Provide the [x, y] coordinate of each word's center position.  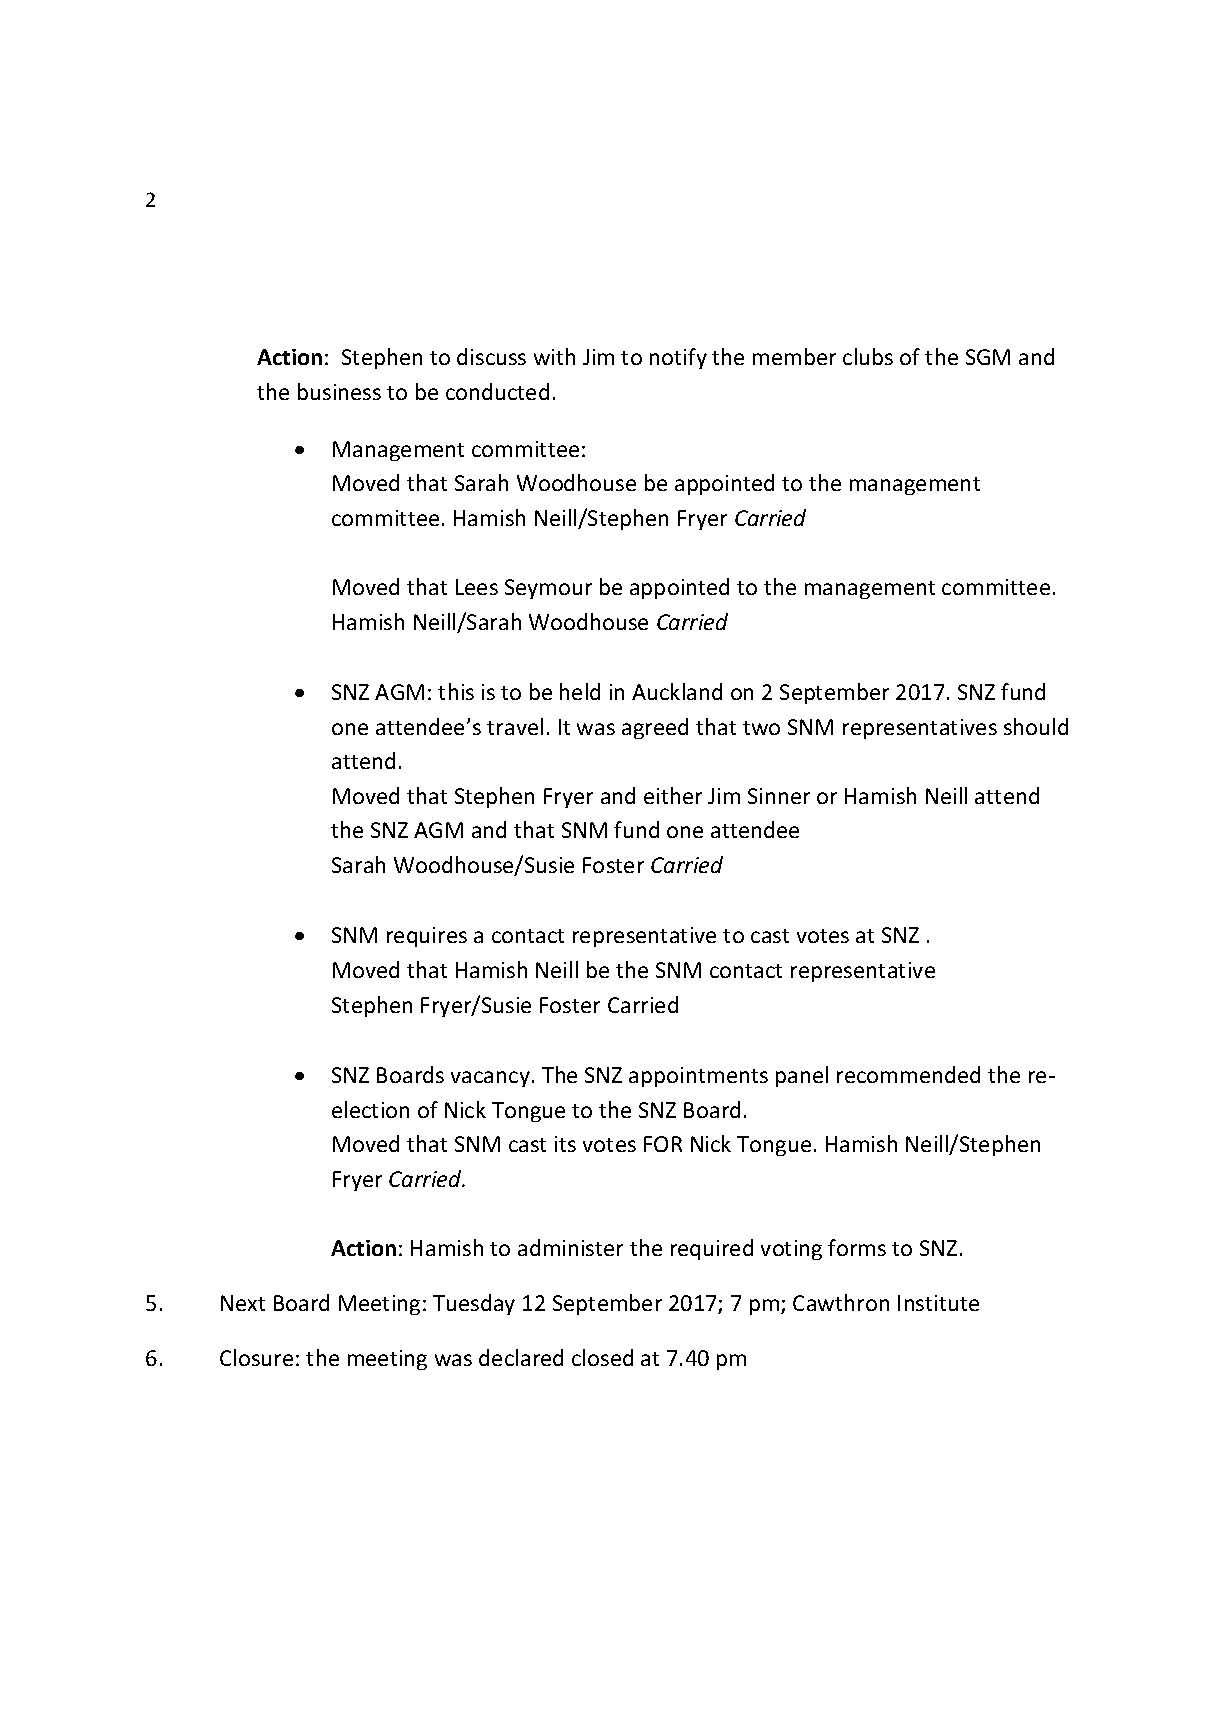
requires [427, 937]
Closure [256, 1357]
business [339, 391]
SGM [988, 357]
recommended [908, 1074]
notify [678, 358]
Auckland [677, 691]
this [456, 691]
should [1036, 726]
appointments [698, 1077]
